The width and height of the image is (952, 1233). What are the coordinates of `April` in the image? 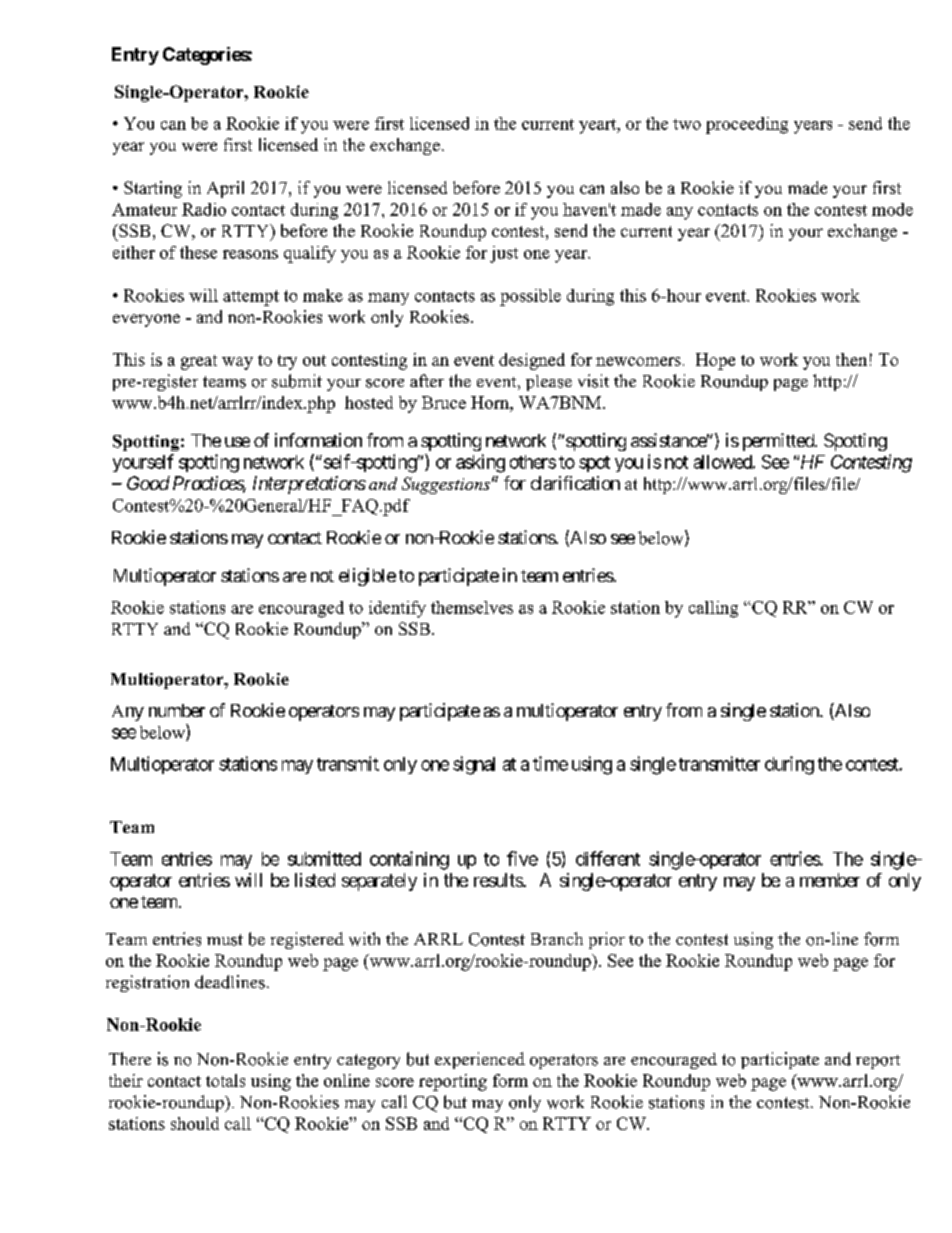 It's located at (225, 189).
